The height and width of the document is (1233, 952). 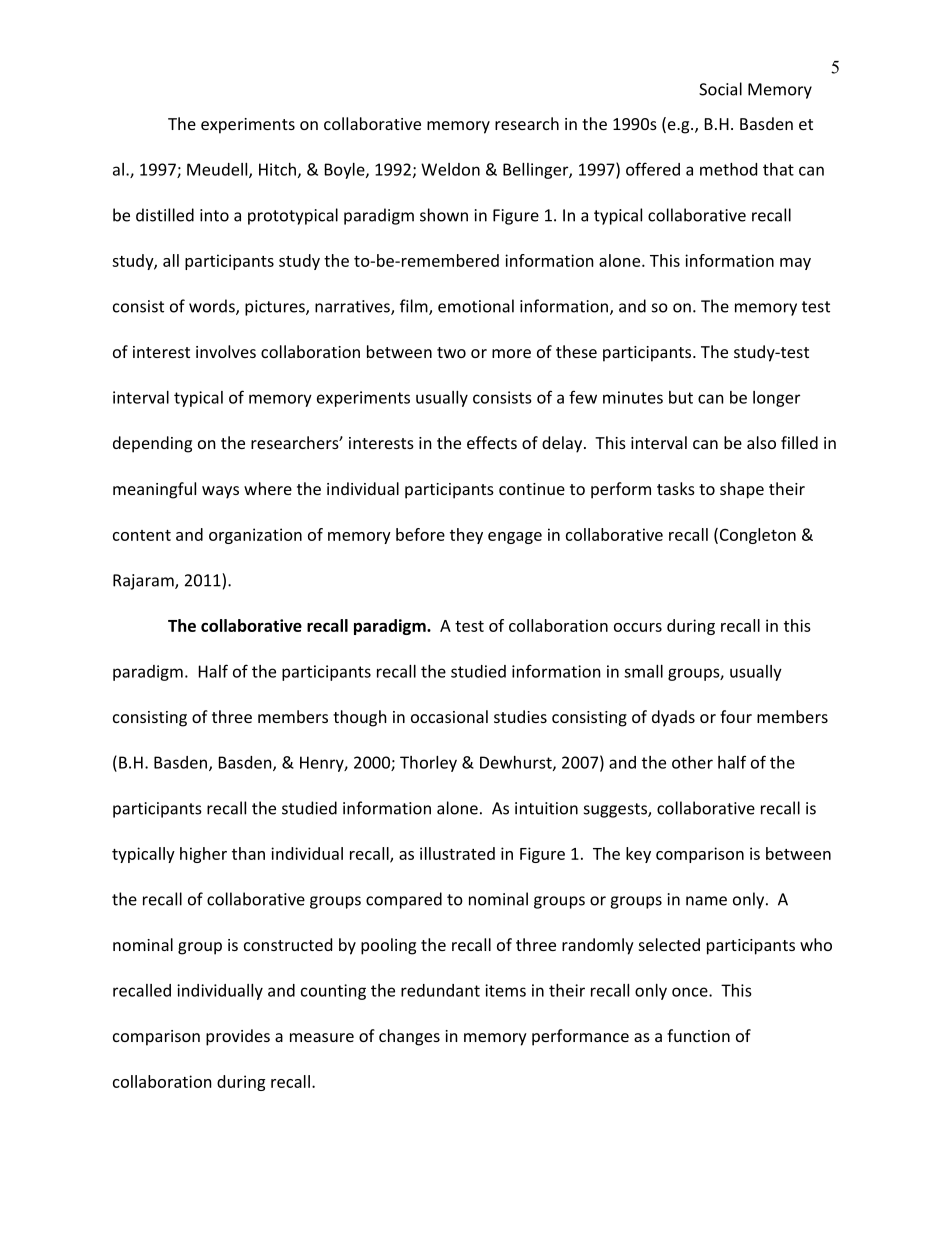 I want to click on effects, so click(x=492, y=442).
